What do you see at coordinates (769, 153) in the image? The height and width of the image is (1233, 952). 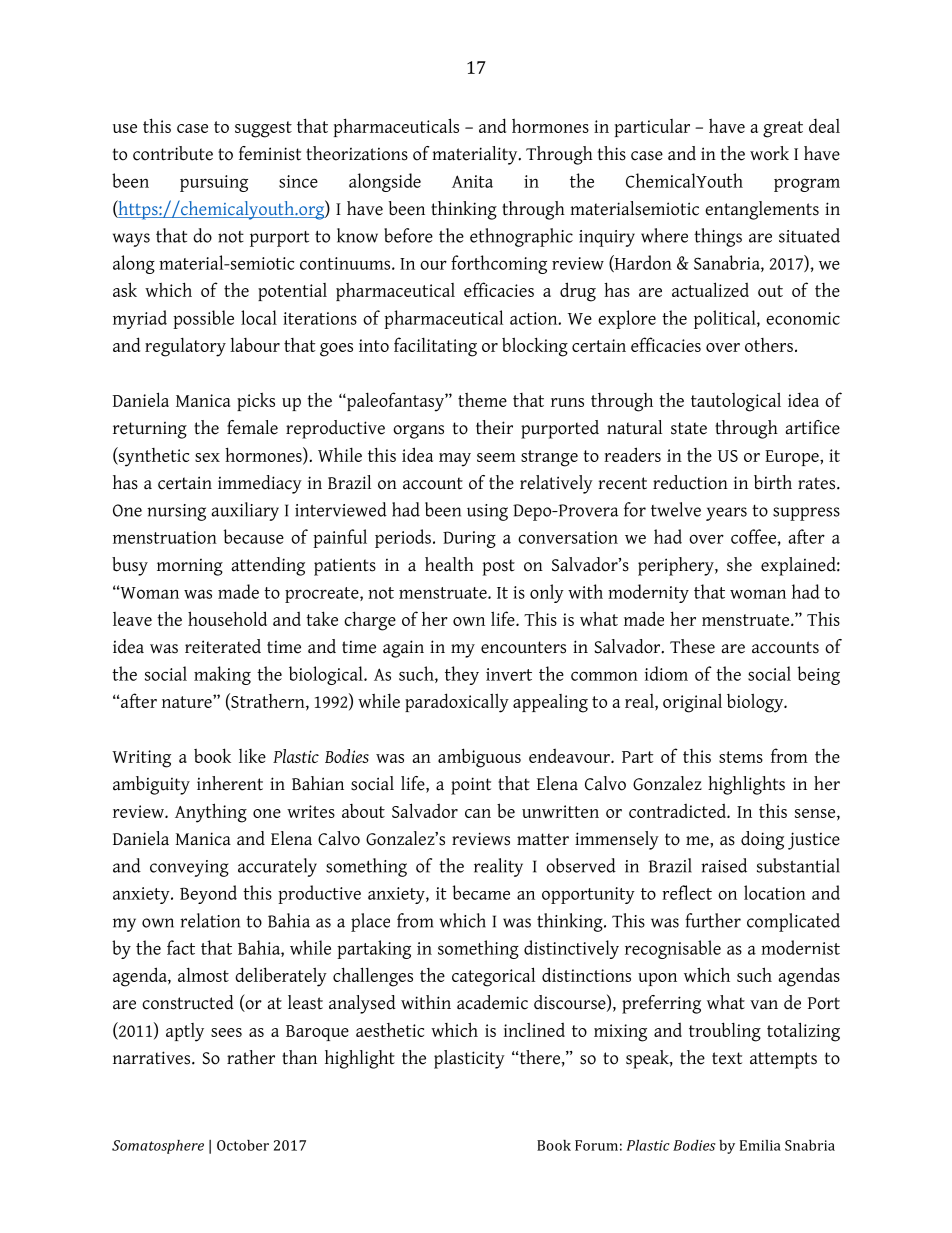 I see `work` at bounding box center [769, 153].
